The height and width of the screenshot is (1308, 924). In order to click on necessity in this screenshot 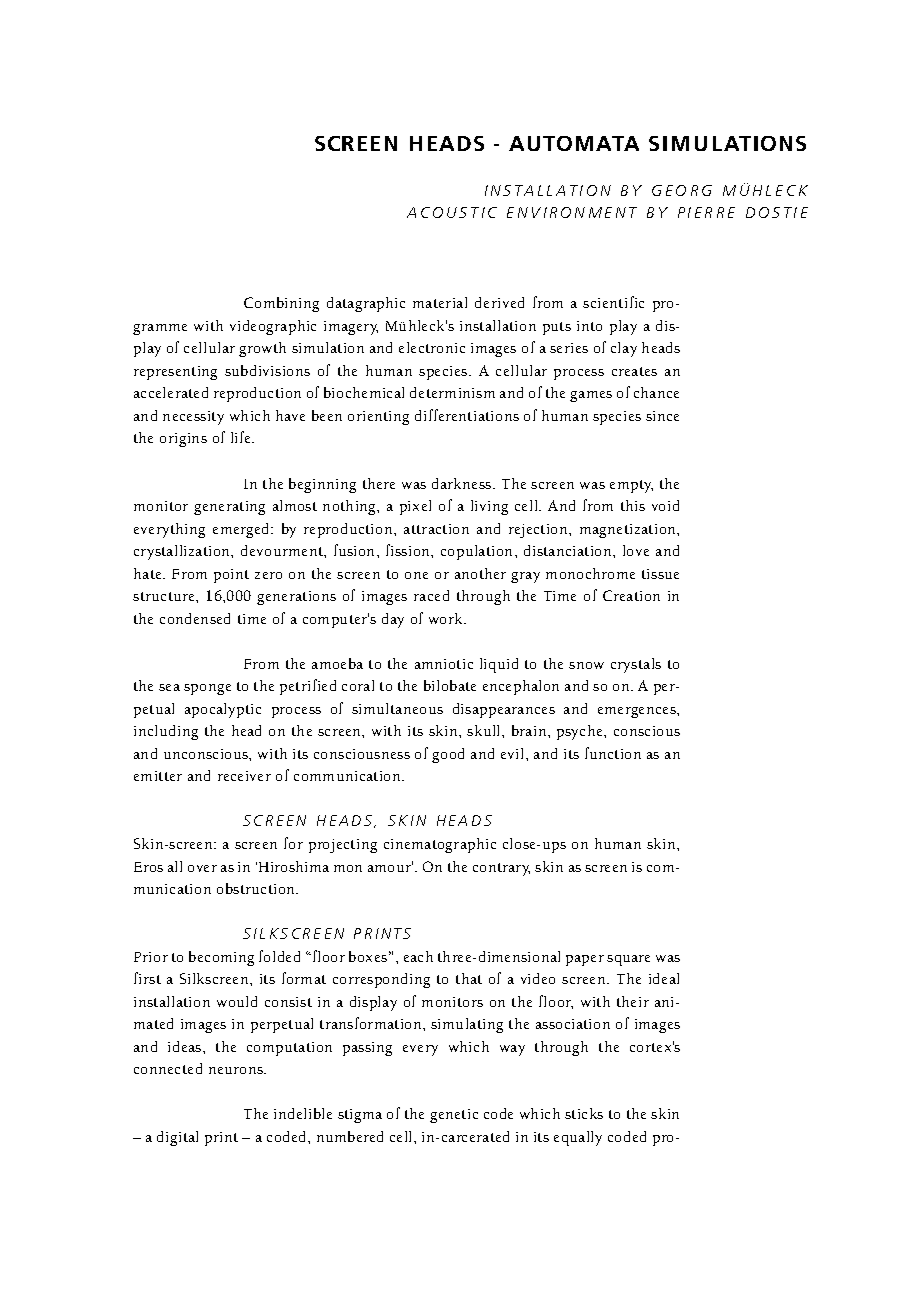, I will do `click(193, 418)`.
